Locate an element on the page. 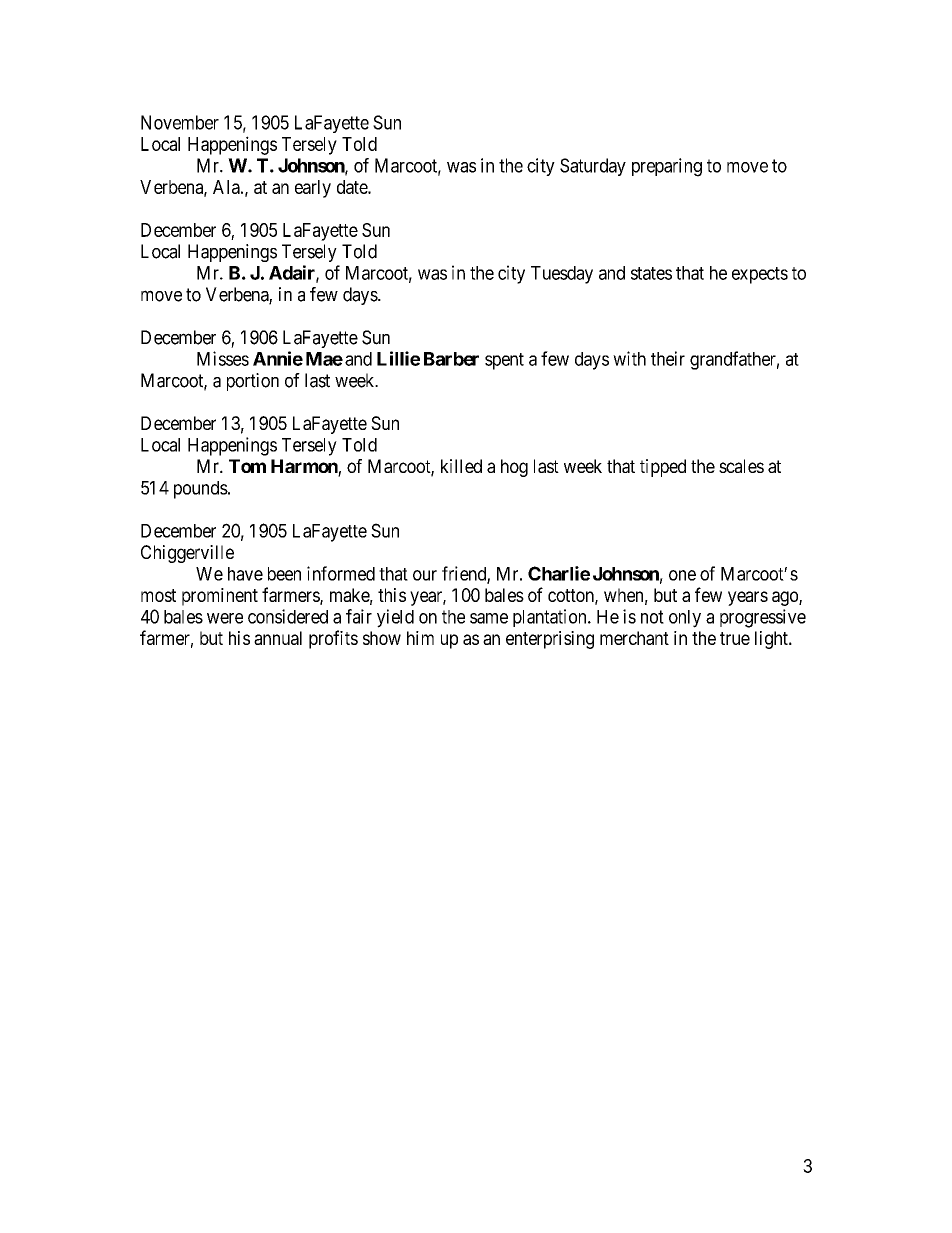 Image resolution: width=952 pixels, height=1233 pixels. pounds is located at coordinates (201, 490).
